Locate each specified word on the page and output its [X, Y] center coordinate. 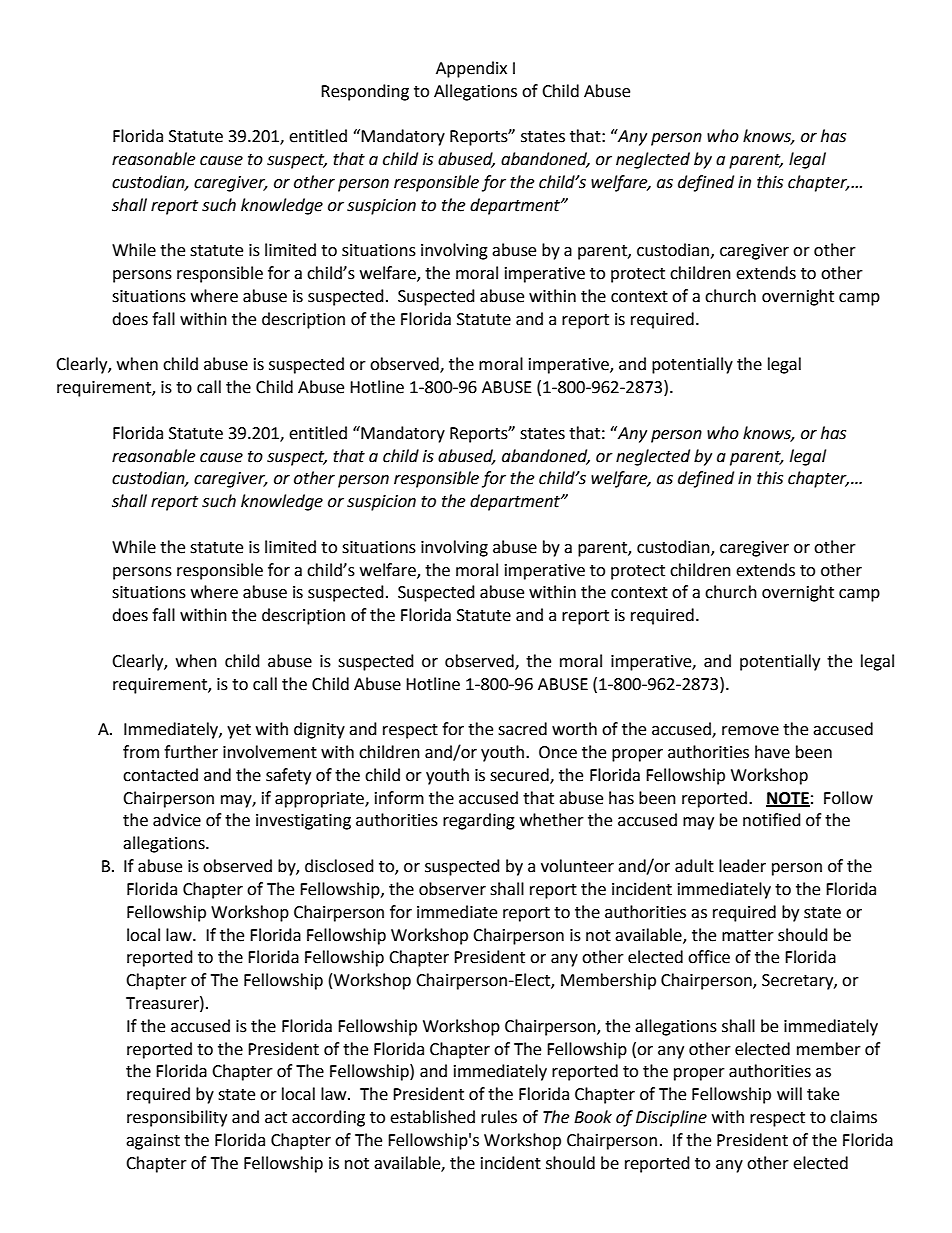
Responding [365, 92]
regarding [479, 821]
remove [750, 731]
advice [177, 820]
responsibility [177, 1118]
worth [574, 729]
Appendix [471, 69]
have [772, 752]
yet [239, 731]
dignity [319, 730]
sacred [522, 729]
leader [742, 866]
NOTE [788, 799]
